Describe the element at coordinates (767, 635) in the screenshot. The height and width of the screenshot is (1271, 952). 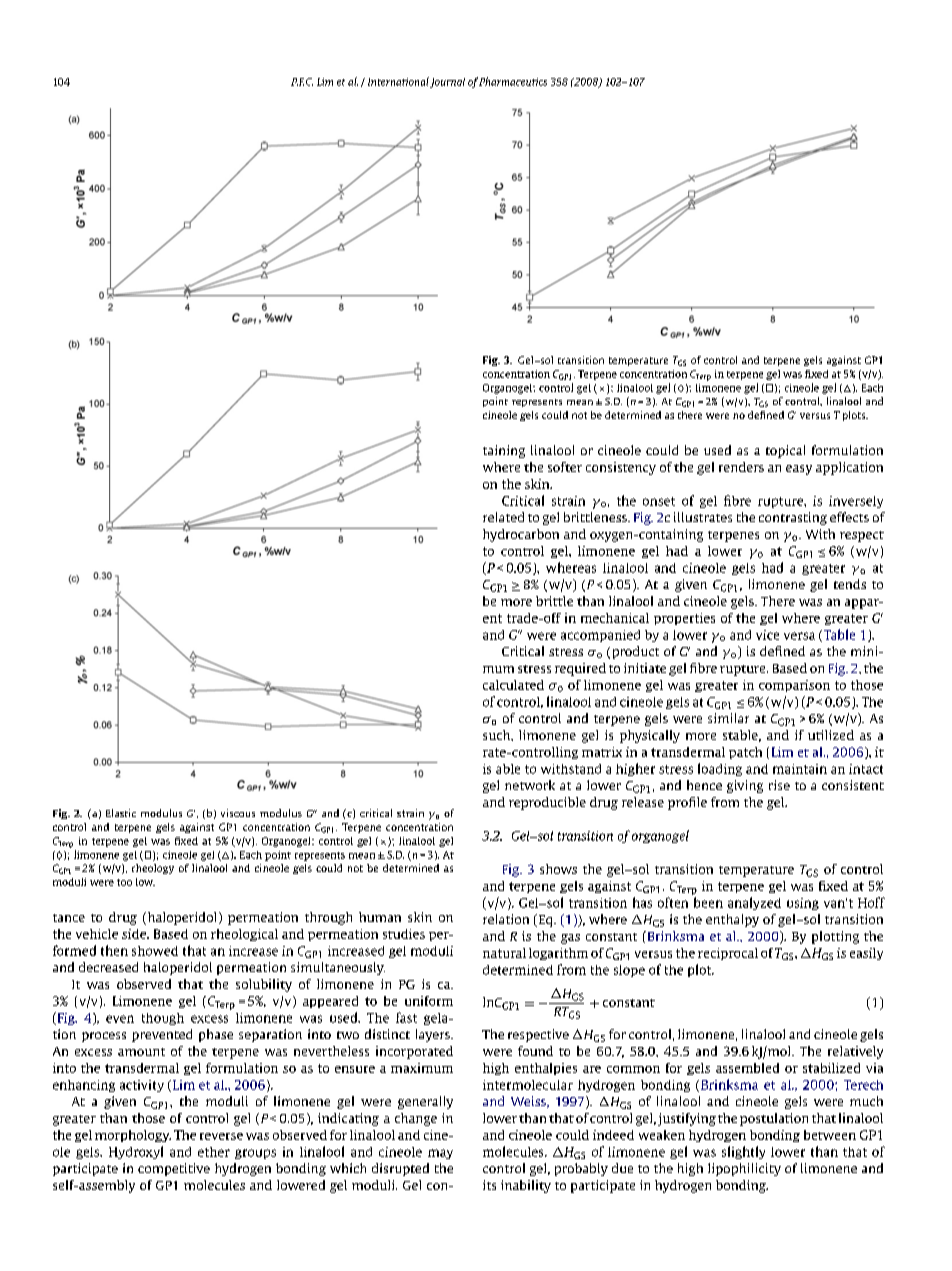
I see `vice` at that location.
